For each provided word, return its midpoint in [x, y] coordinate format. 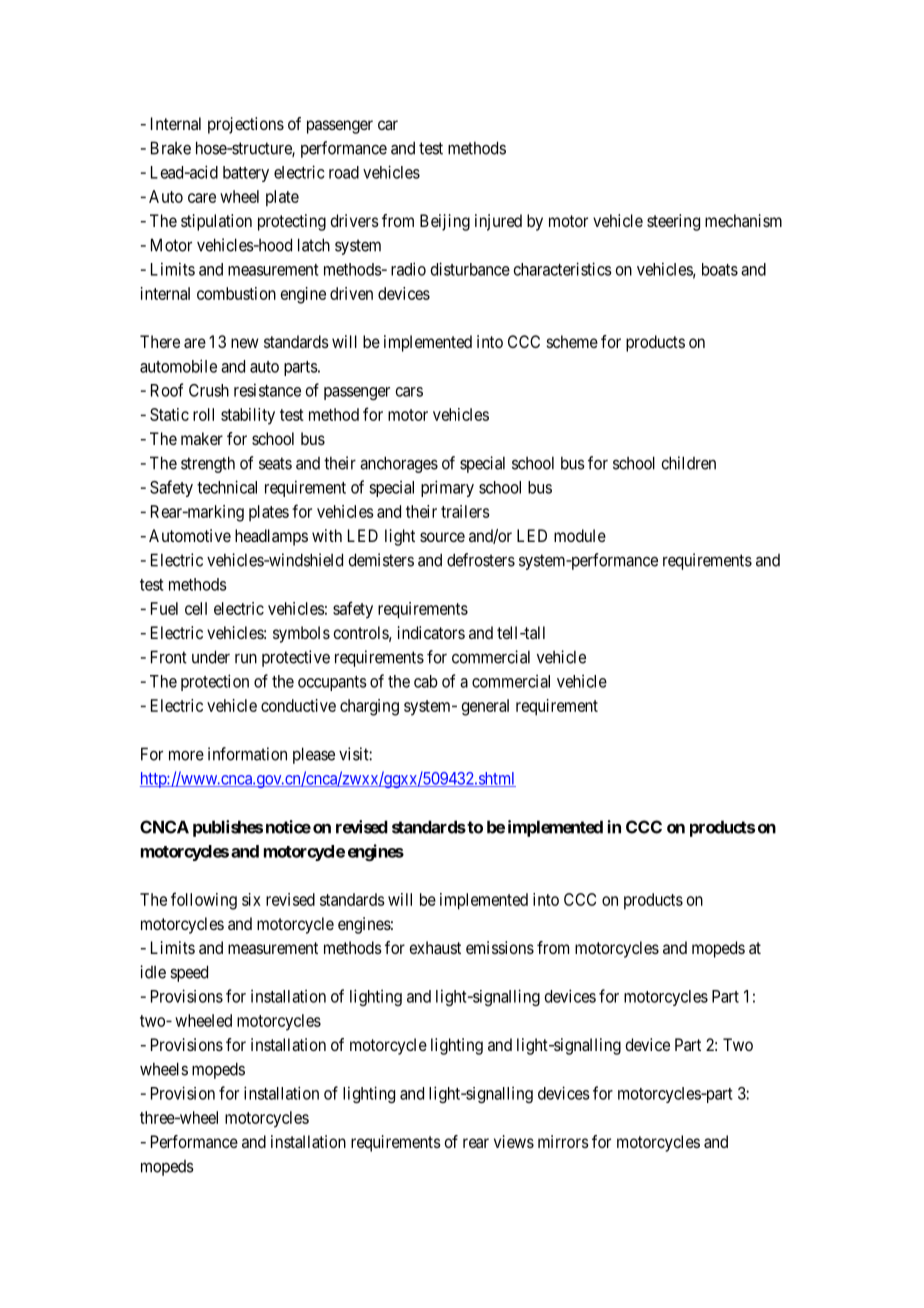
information [247, 754]
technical [227, 487]
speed [189, 973]
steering [673, 222]
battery [246, 174]
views [514, 1141]
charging [369, 707]
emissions [500, 947]
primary [447, 488]
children [688, 463]
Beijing [445, 222]
